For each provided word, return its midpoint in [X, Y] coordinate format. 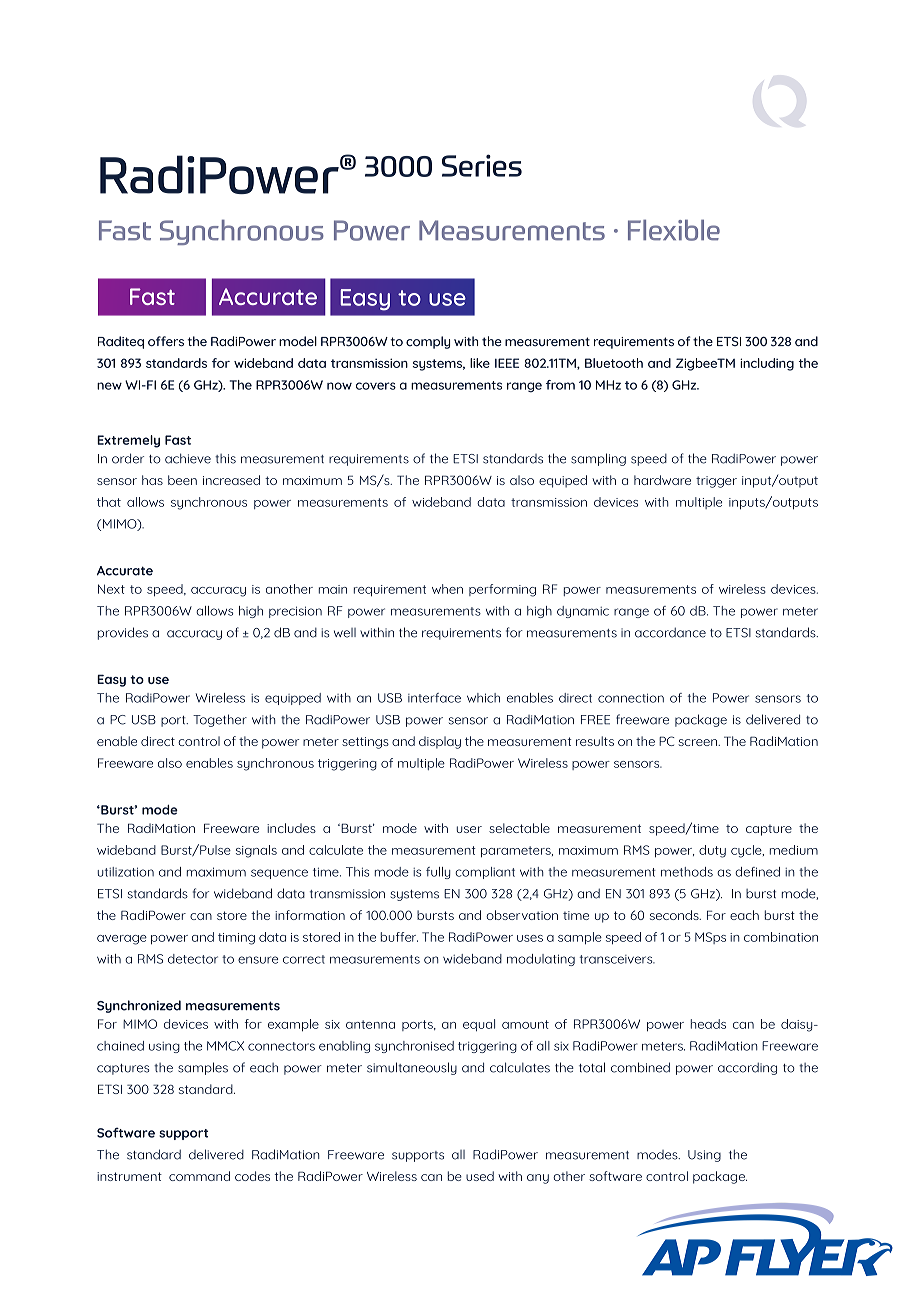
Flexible [674, 230]
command [199, 1176]
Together [220, 720]
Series [482, 165]
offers [166, 341]
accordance [670, 632]
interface [434, 698]
